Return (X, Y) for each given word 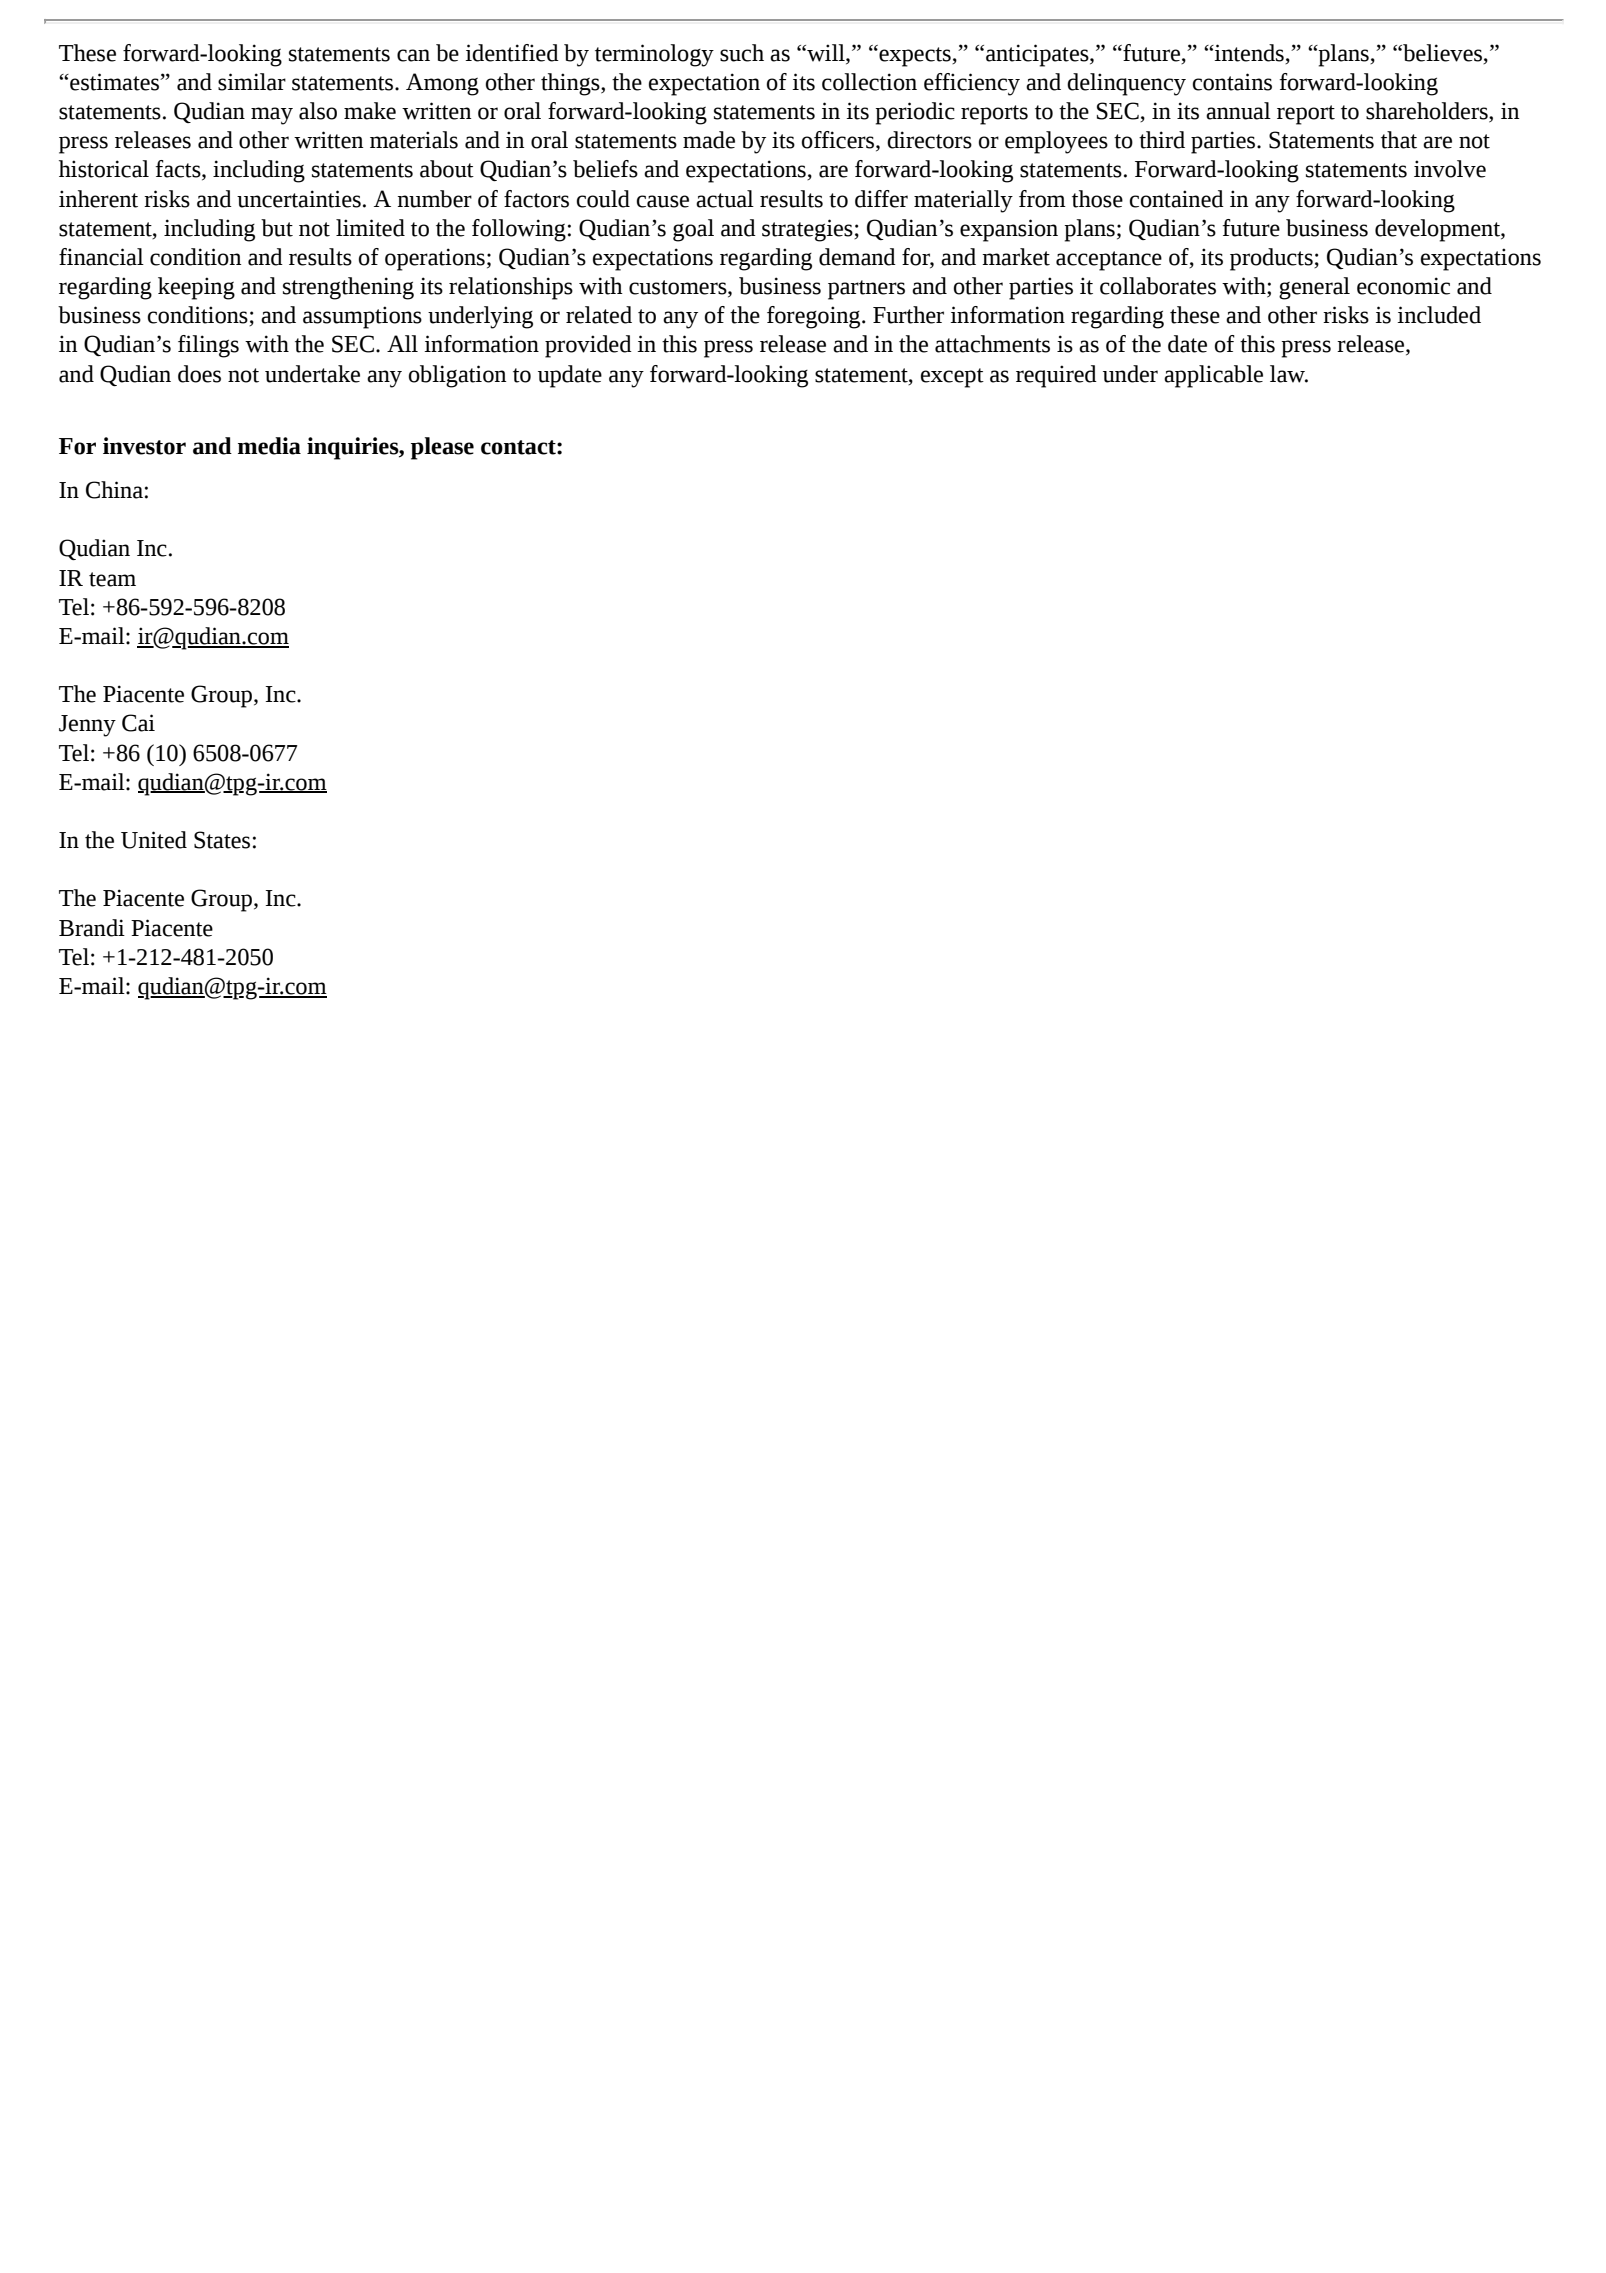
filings (208, 346)
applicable (1213, 376)
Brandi (92, 928)
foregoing (815, 317)
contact (519, 447)
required (1056, 376)
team (112, 579)
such (742, 53)
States (222, 840)
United (154, 840)
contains (1232, 82)
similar (252, 82)
